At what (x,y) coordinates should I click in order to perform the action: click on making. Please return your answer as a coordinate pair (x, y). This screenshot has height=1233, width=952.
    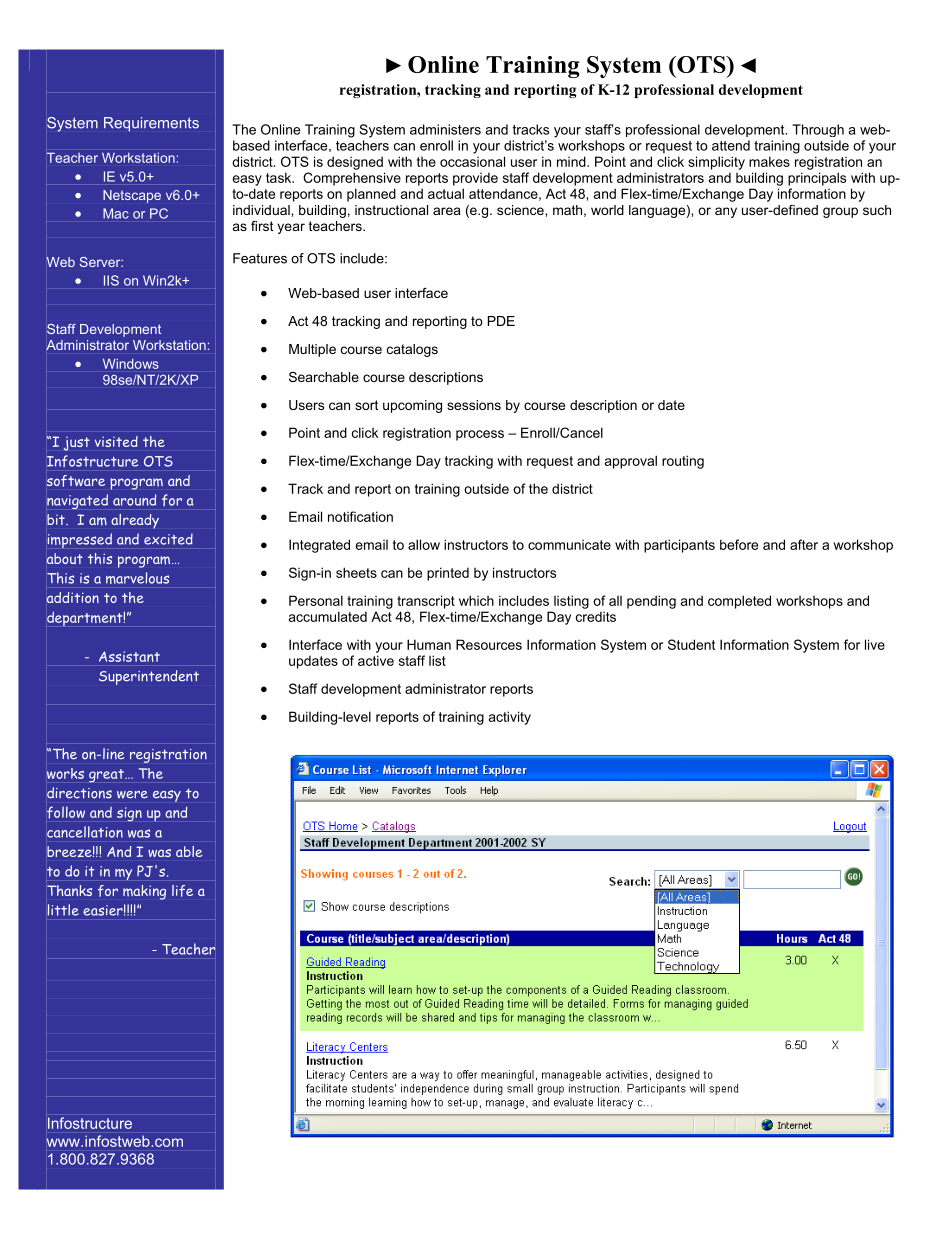
    Looking at the image, I should click on (144, 892).
